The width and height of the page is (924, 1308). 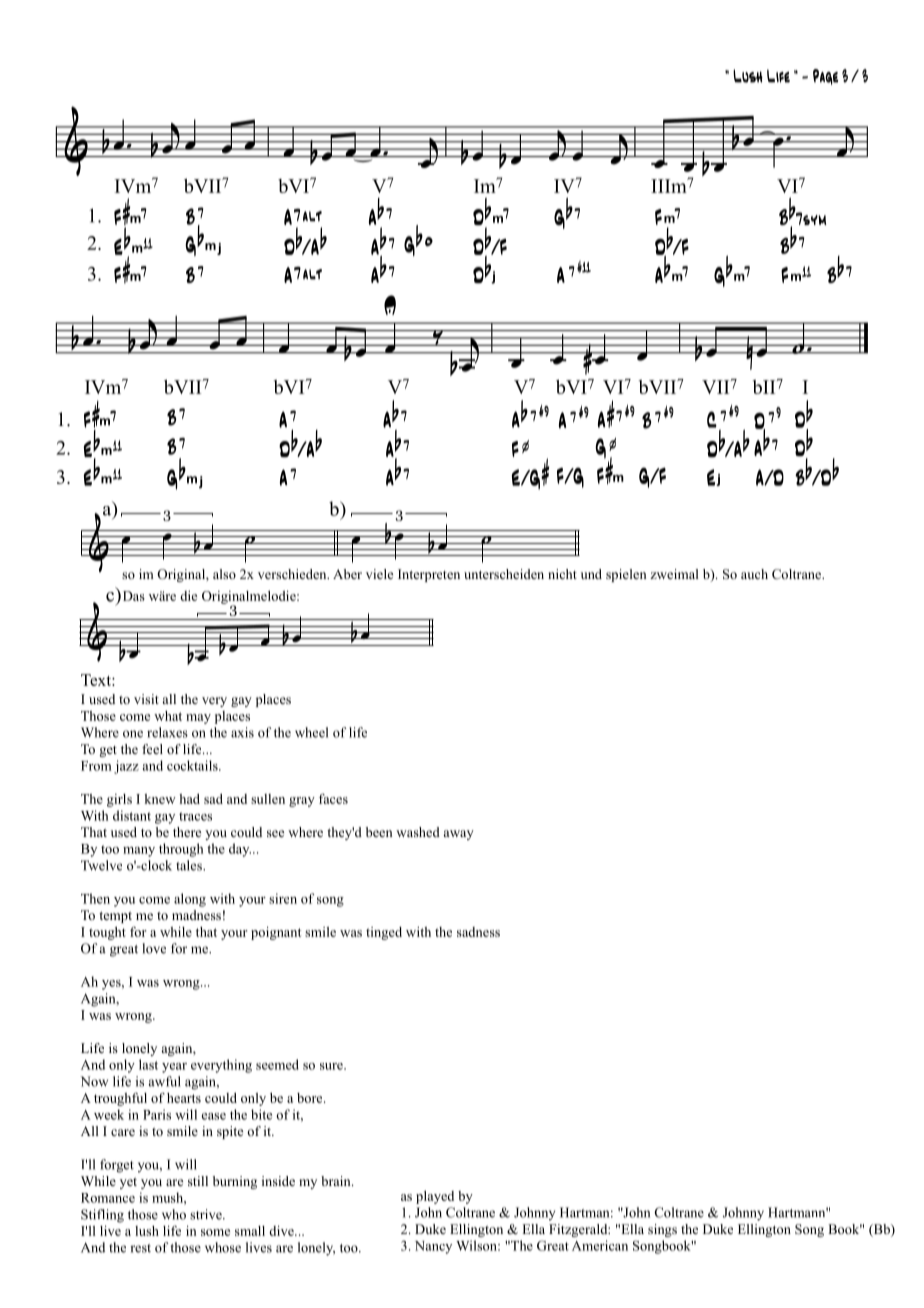 I want to click on also, so click(x=224, y=574).
